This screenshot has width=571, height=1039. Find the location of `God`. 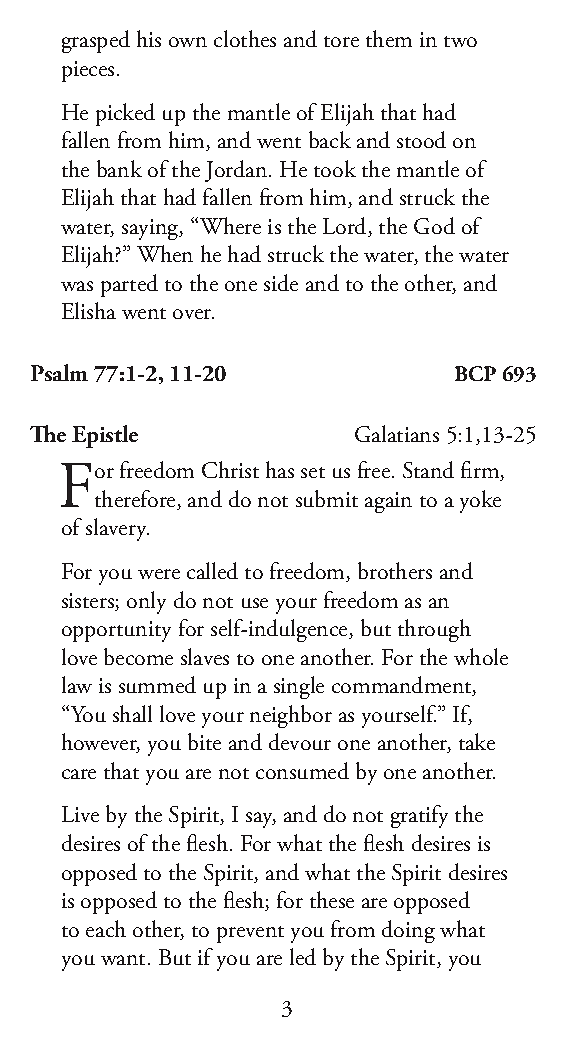

God is located at coordinates (434, 225).
